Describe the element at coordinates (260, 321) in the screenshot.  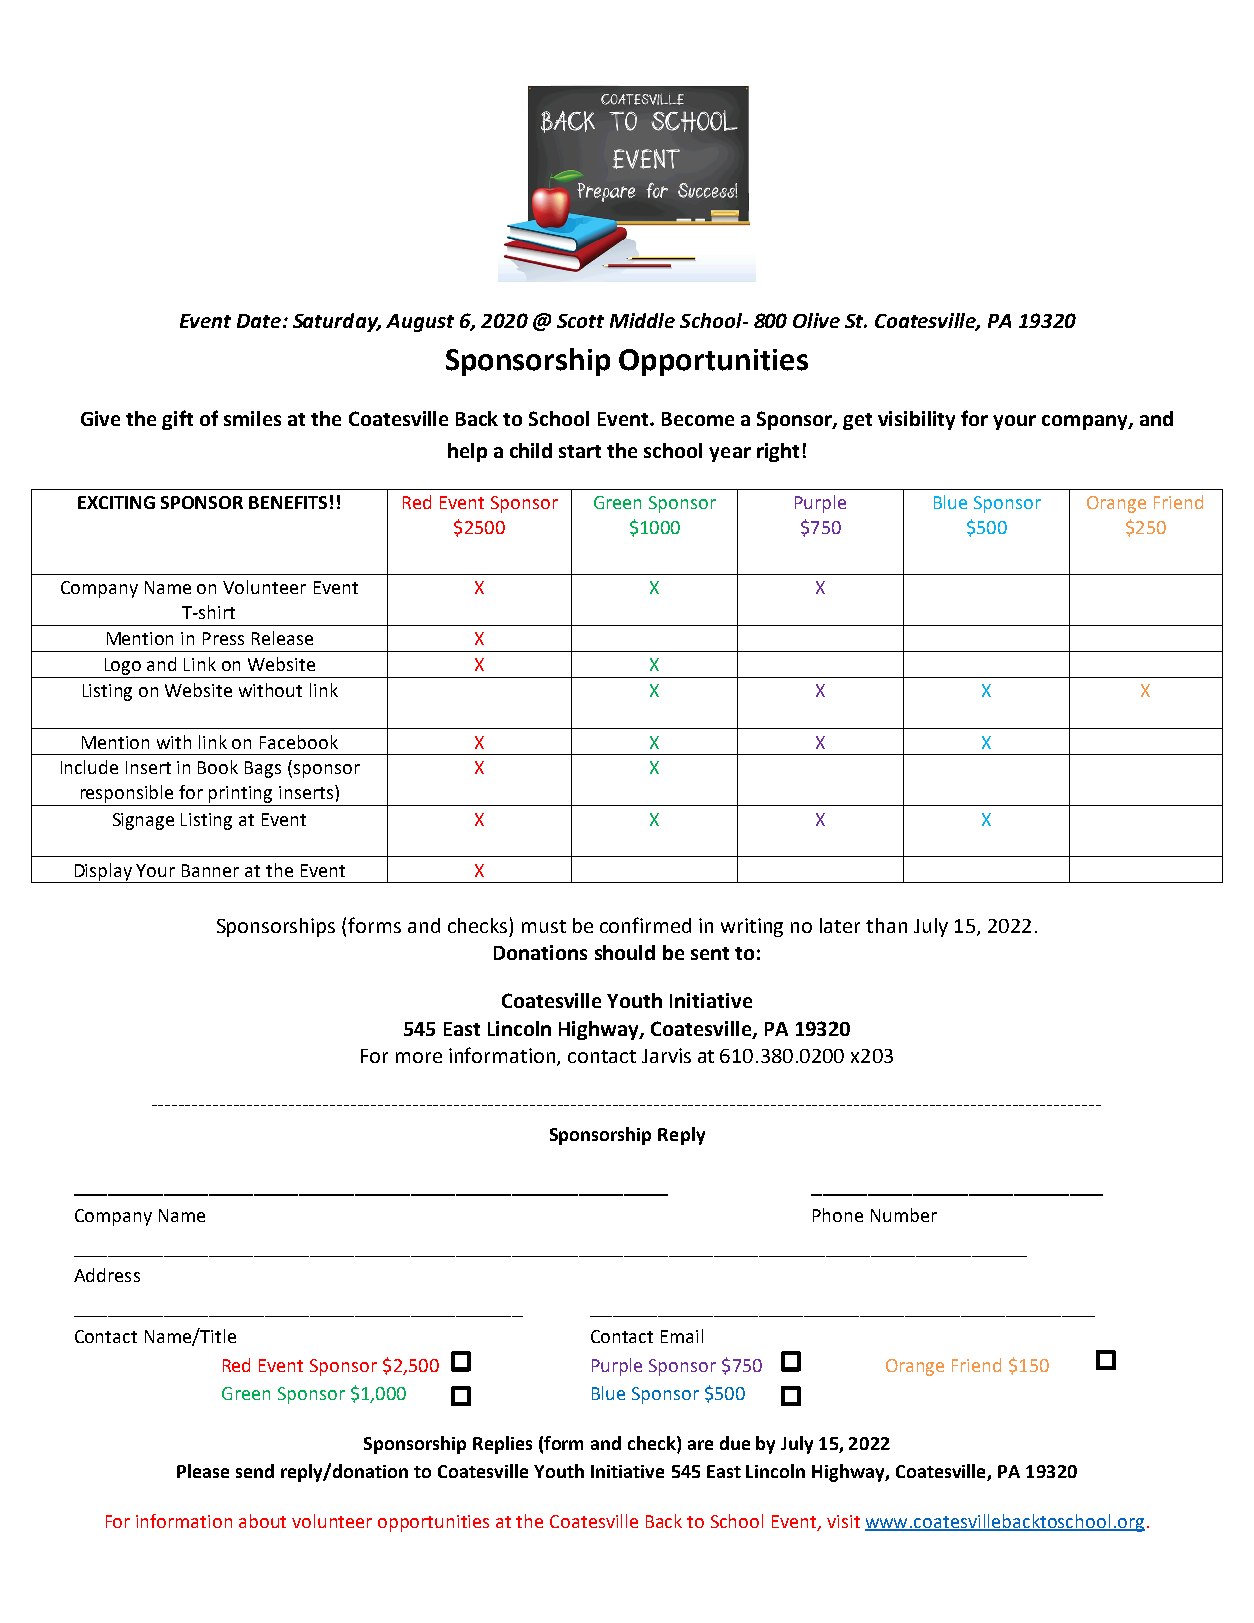
I see `Date` at that location.
